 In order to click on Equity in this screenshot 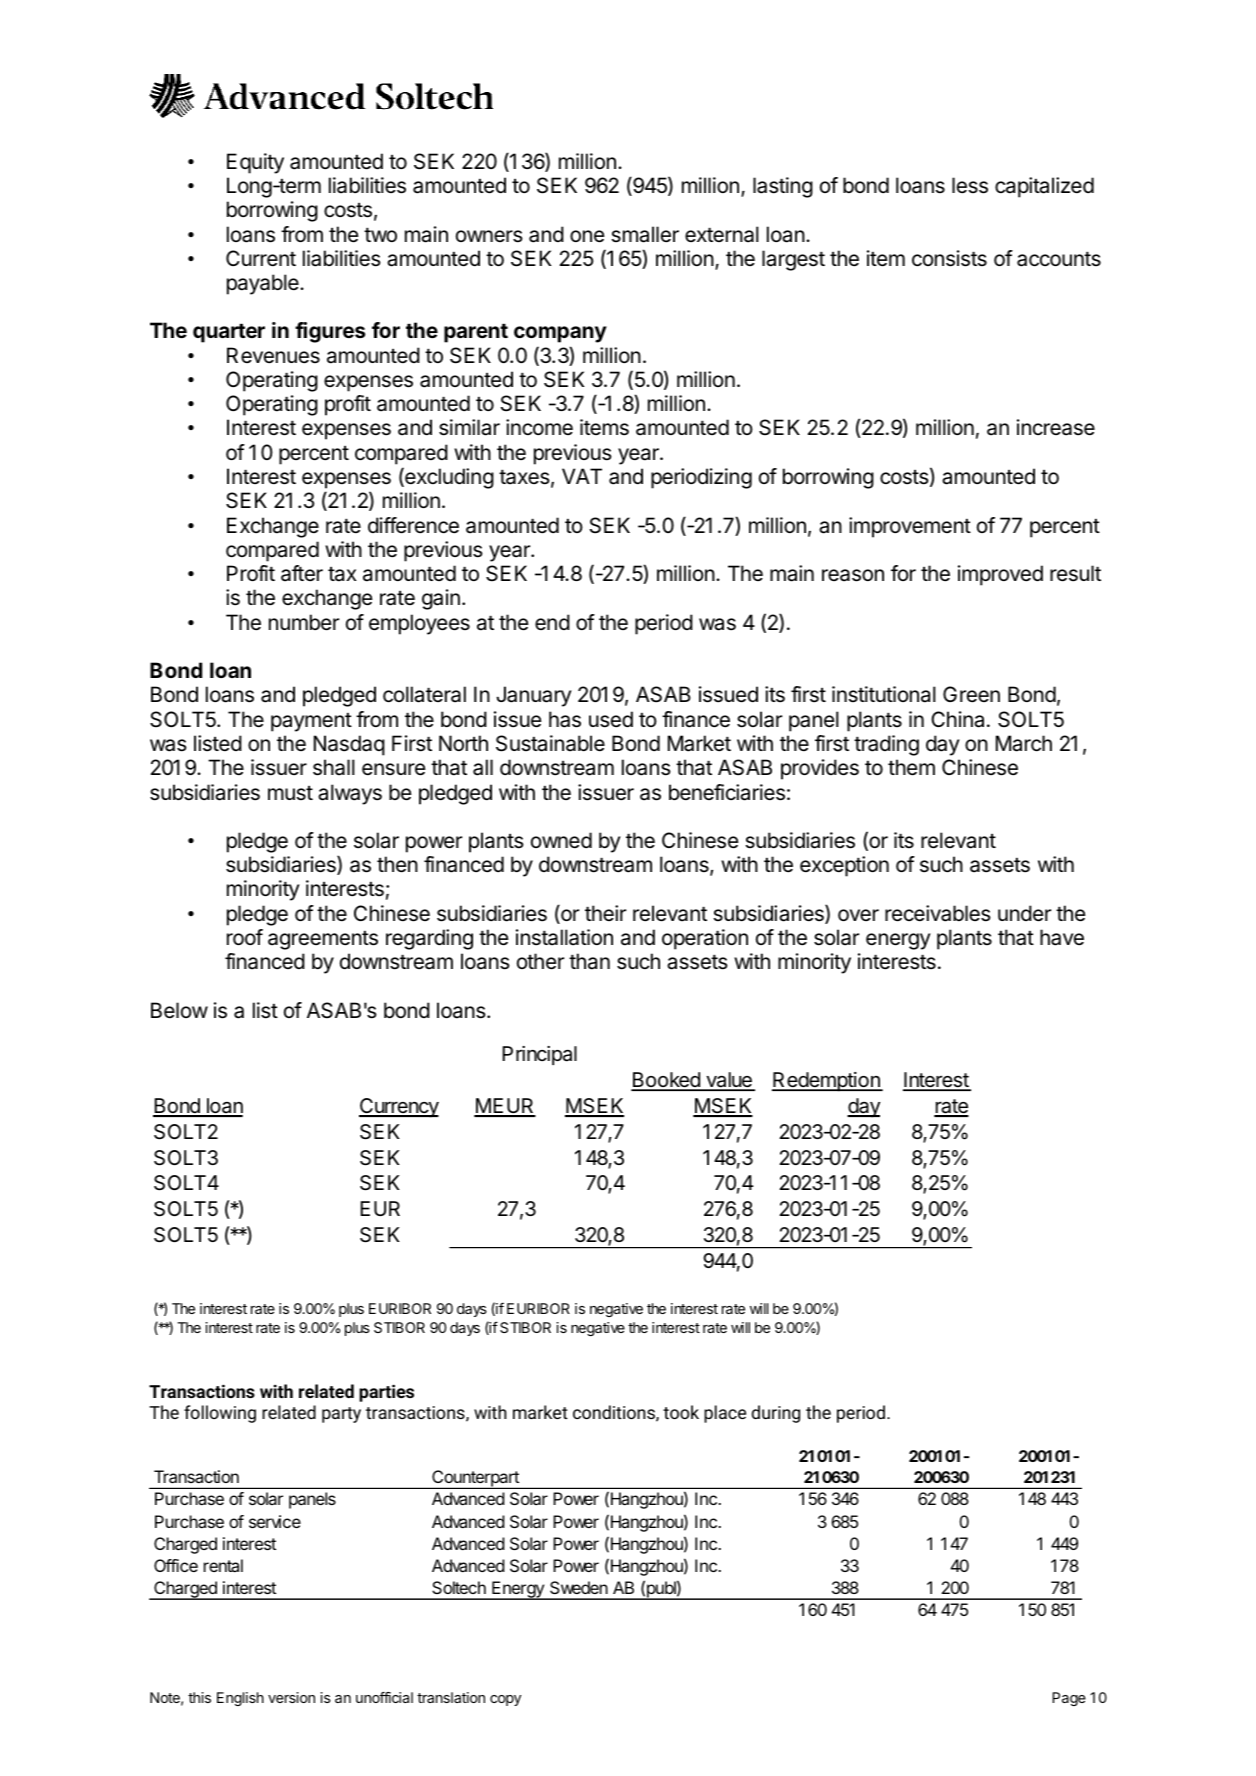, I will do `click(255, 163)`.
